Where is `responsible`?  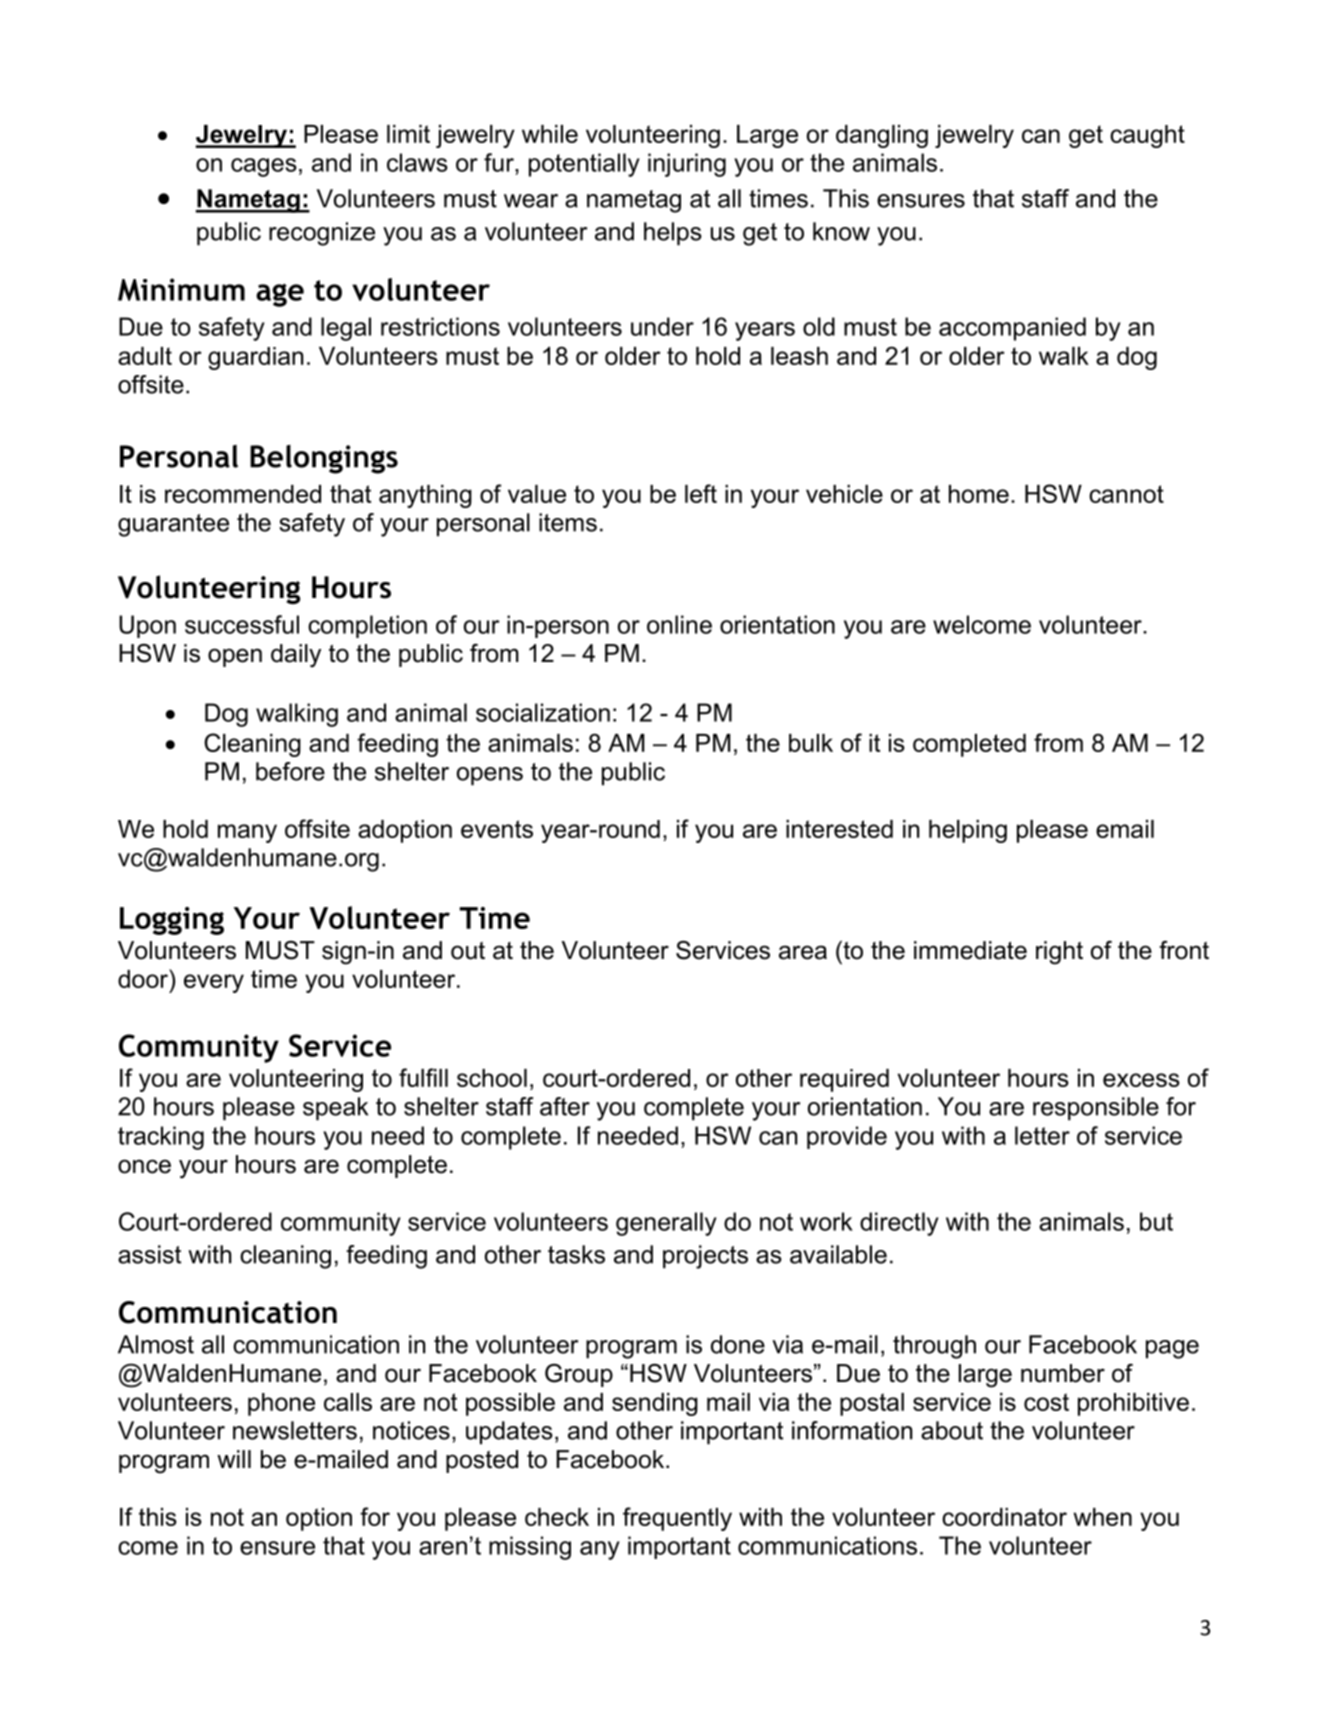 responsible is located at coordinates (1096, 1109).
